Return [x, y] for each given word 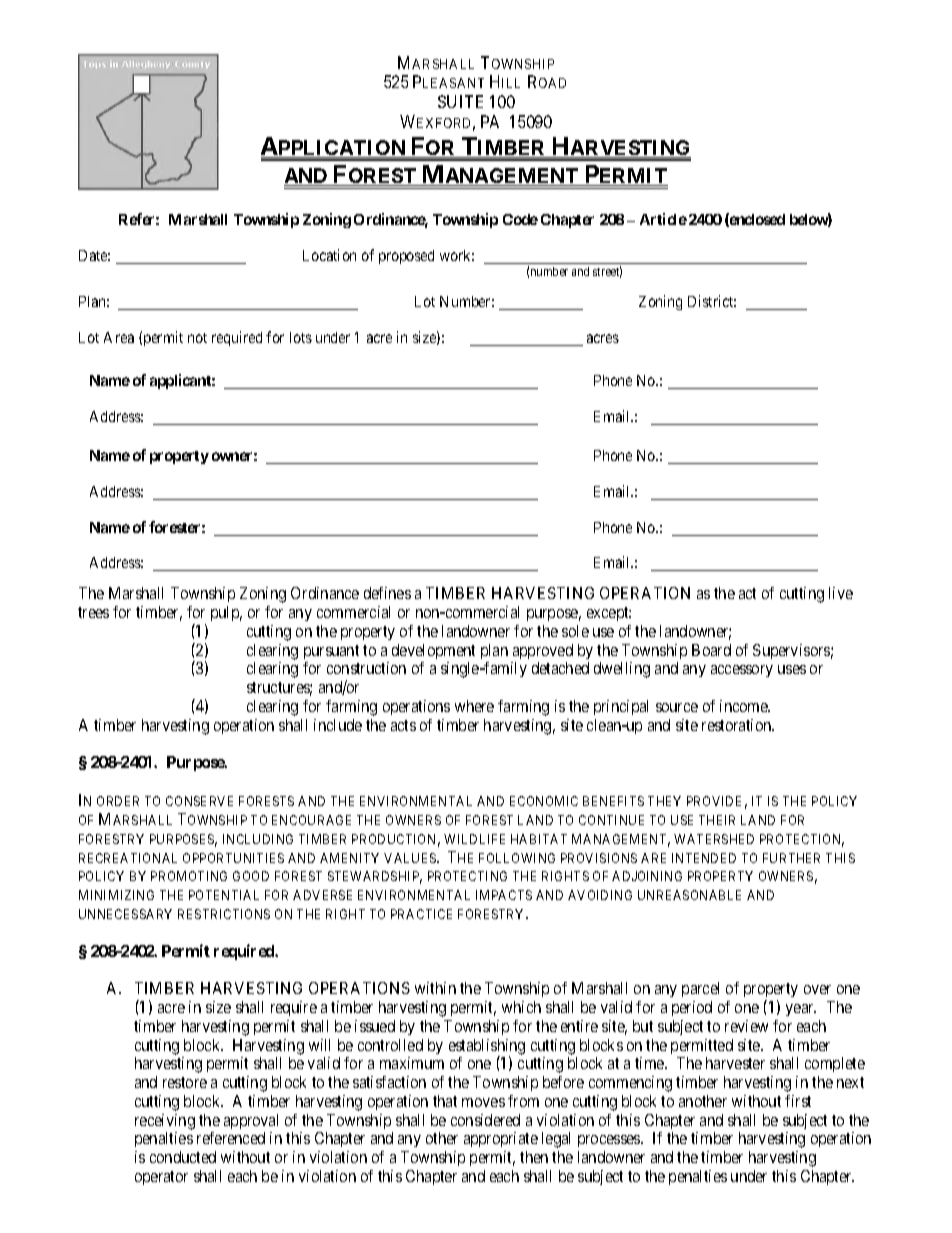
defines [387, 593]
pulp [226, 613]
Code [520, 219]
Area [119, 337]
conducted [183, 1157]
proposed [406, 257]
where [474, 706]
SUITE [460, 101]
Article [663, 219]
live [841, 593]
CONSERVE [199, 801]
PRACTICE [421, 914]
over [817, 989]
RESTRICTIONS [224, 914]
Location [329, 255]
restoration [738, 725]
